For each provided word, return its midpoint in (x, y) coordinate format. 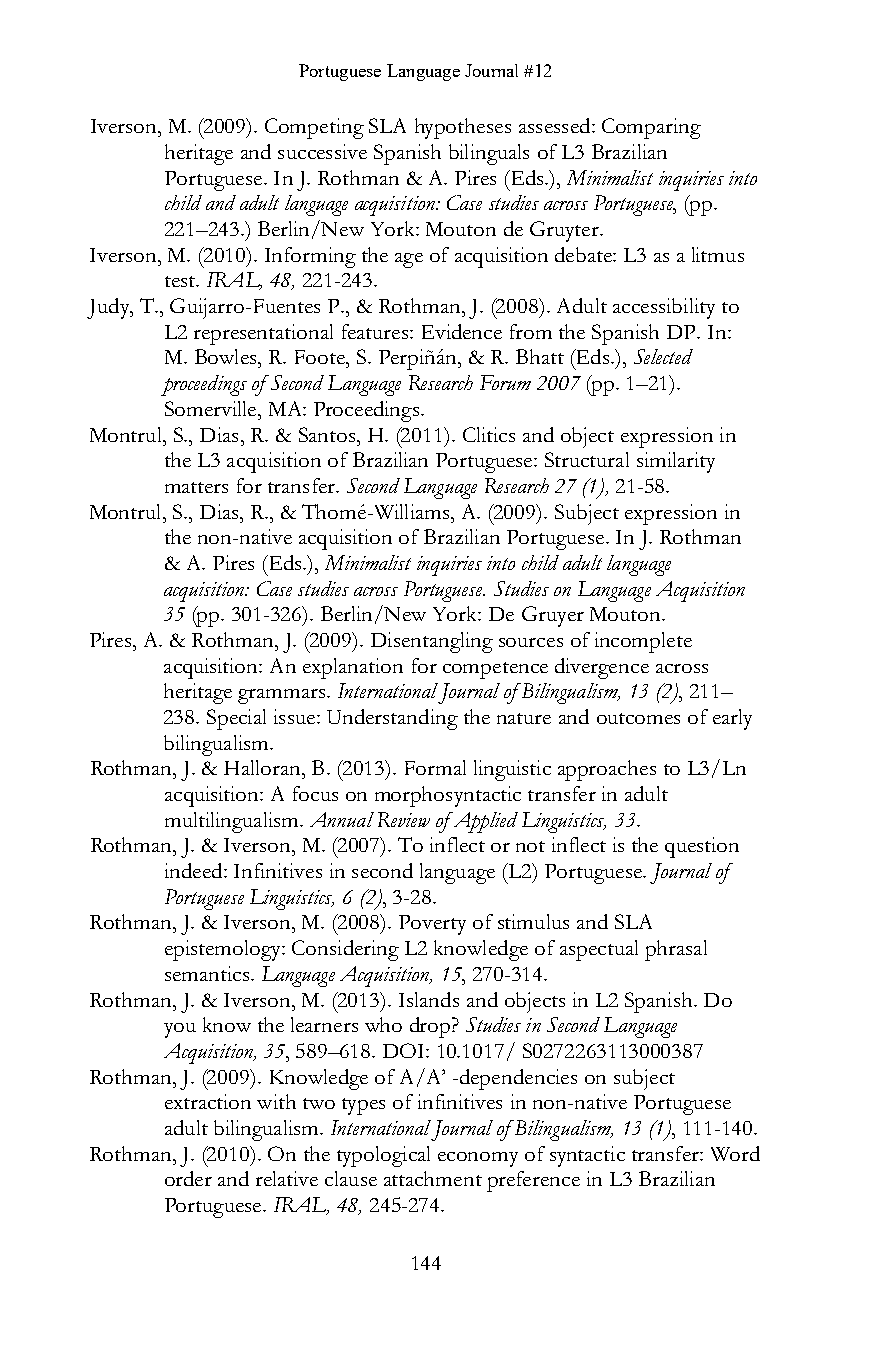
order (188, 1178)
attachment (433, 1178)
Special (236, 719)
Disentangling (432, 642)
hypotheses (463, 128)
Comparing (651, 128)
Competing (314, 128)
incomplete (643, 642)
